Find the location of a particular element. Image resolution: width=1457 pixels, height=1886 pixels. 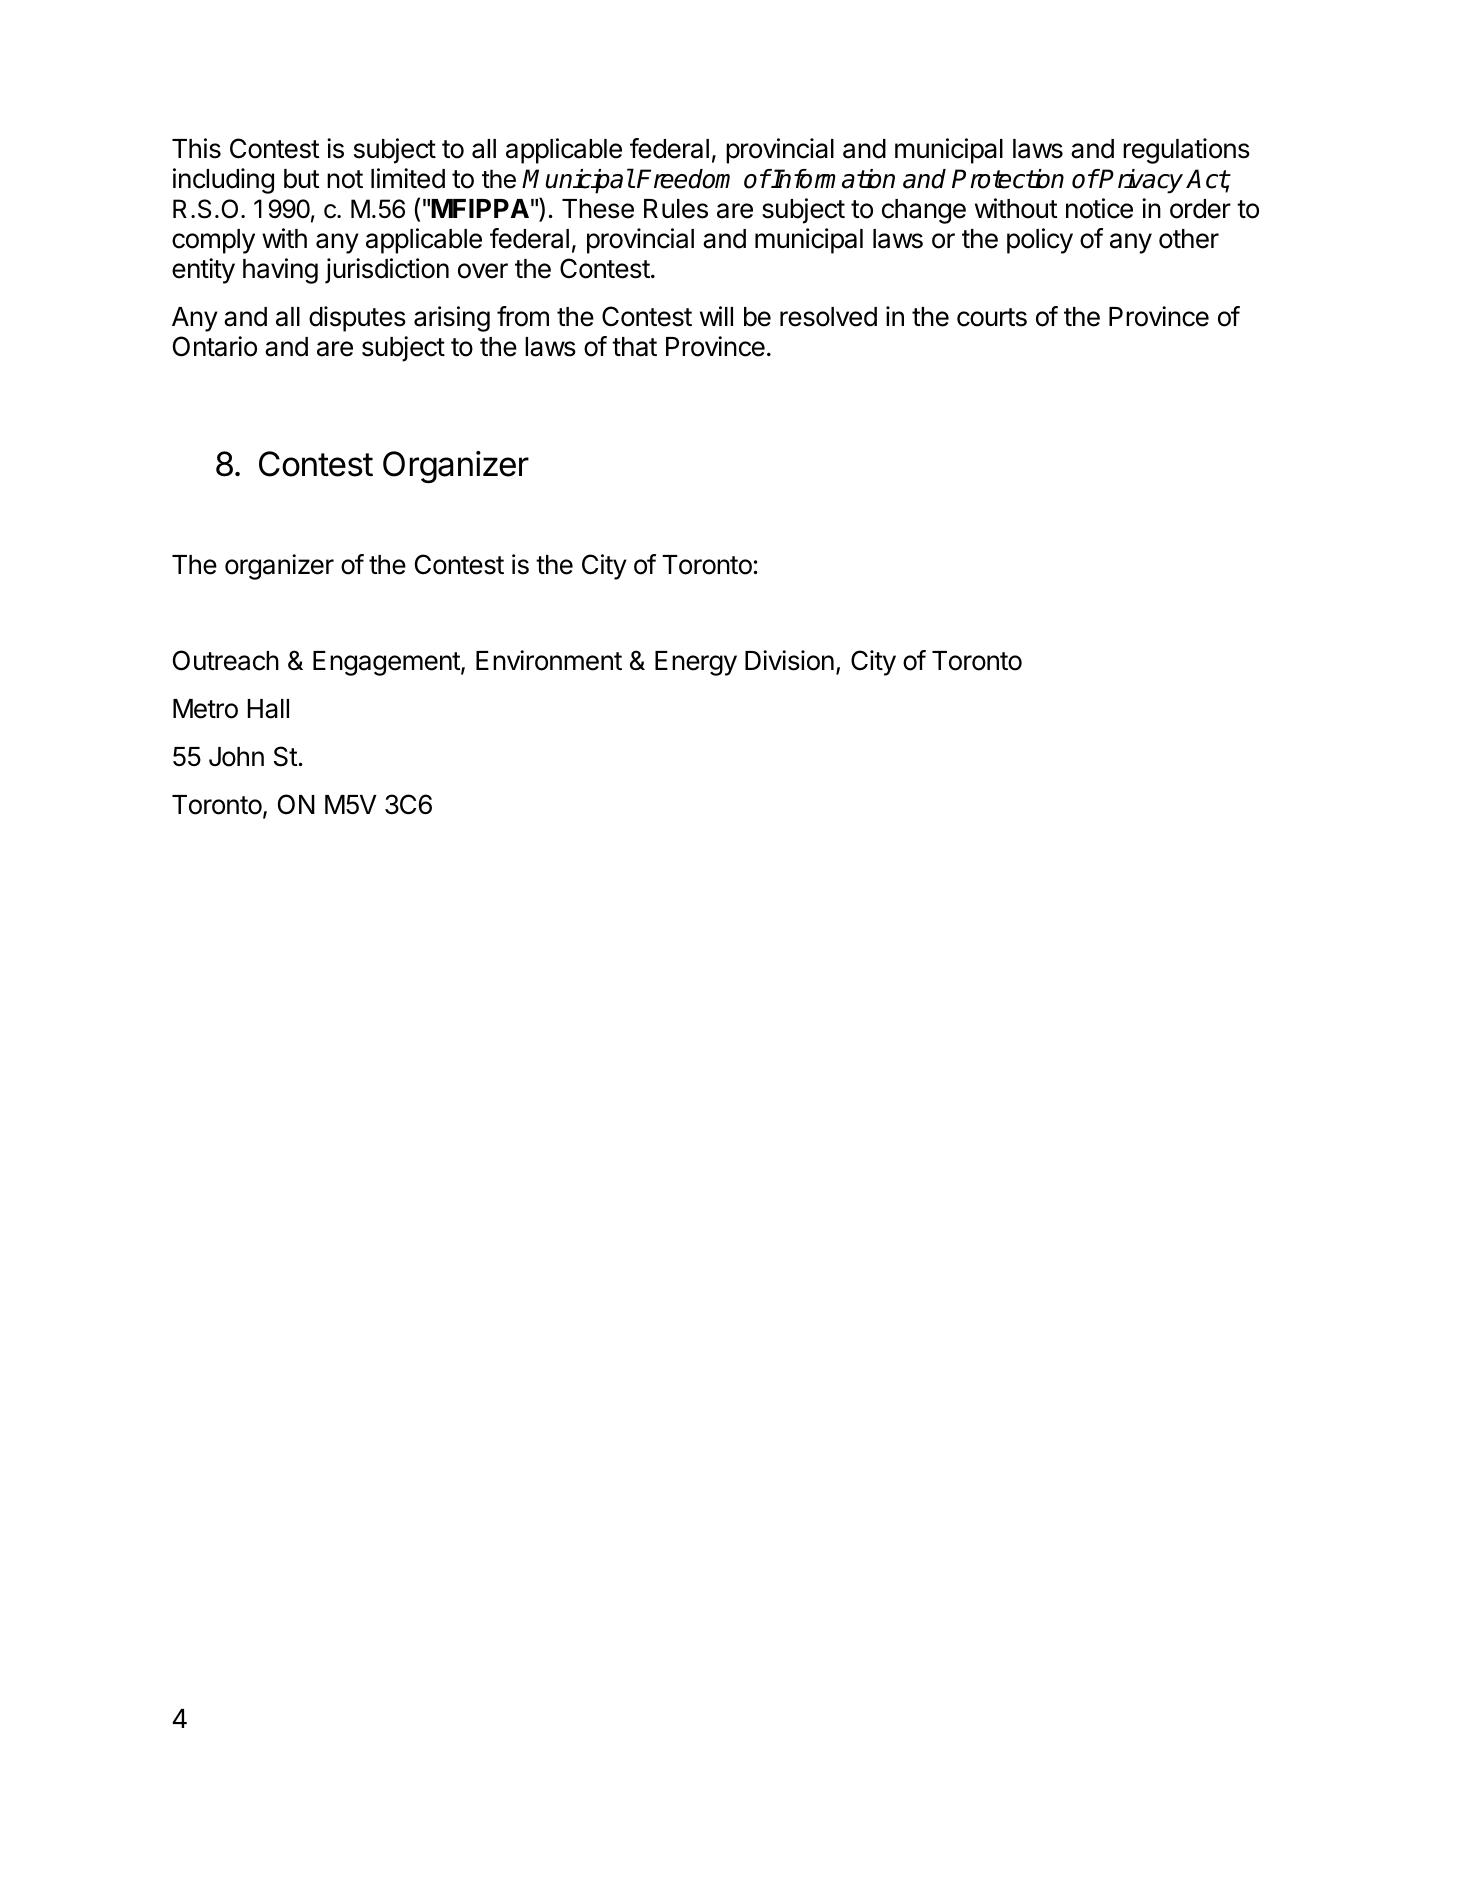

but is located at coordinates (302, 179).
